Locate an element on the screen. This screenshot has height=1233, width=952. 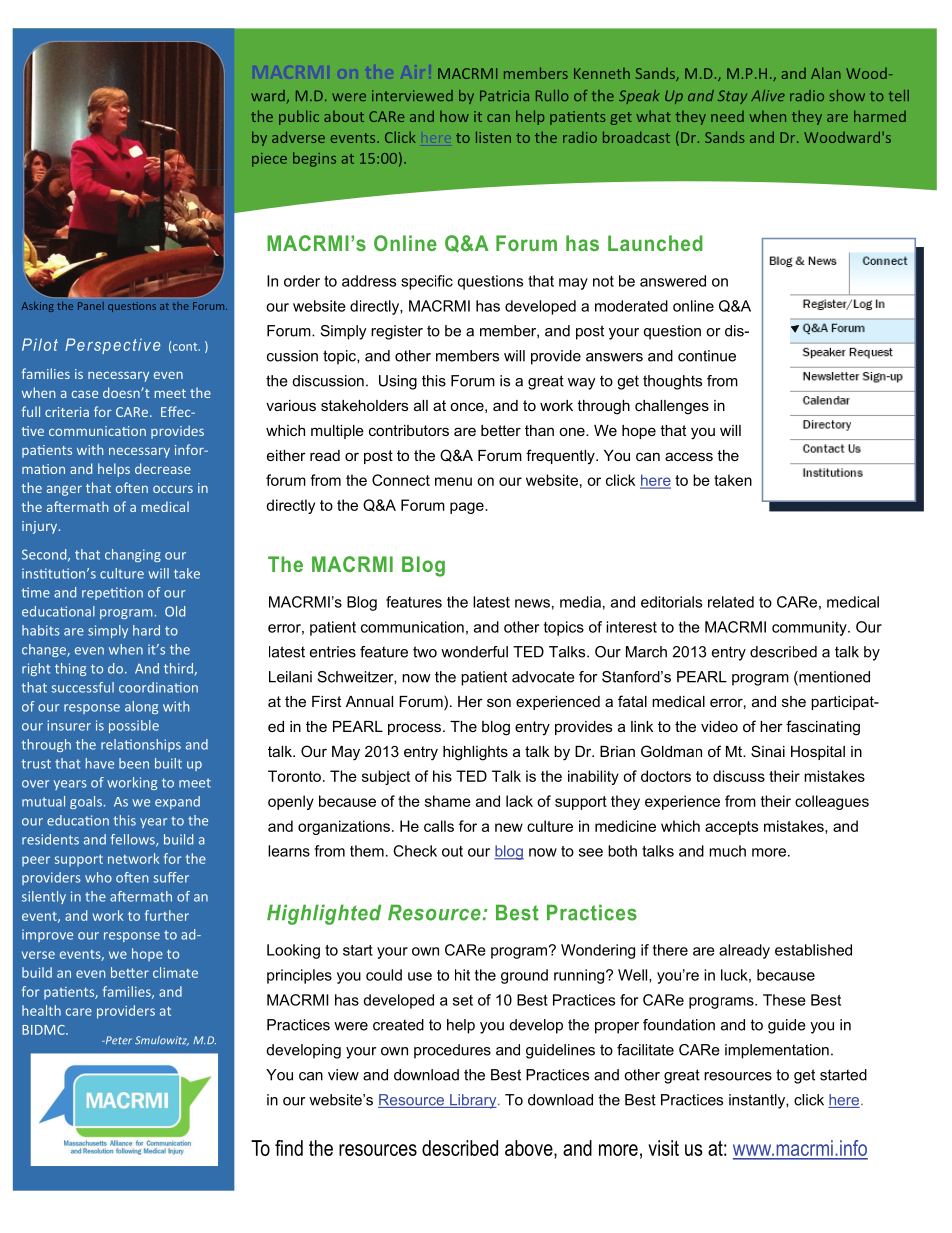
find is located at coordinates (289, 1148).
